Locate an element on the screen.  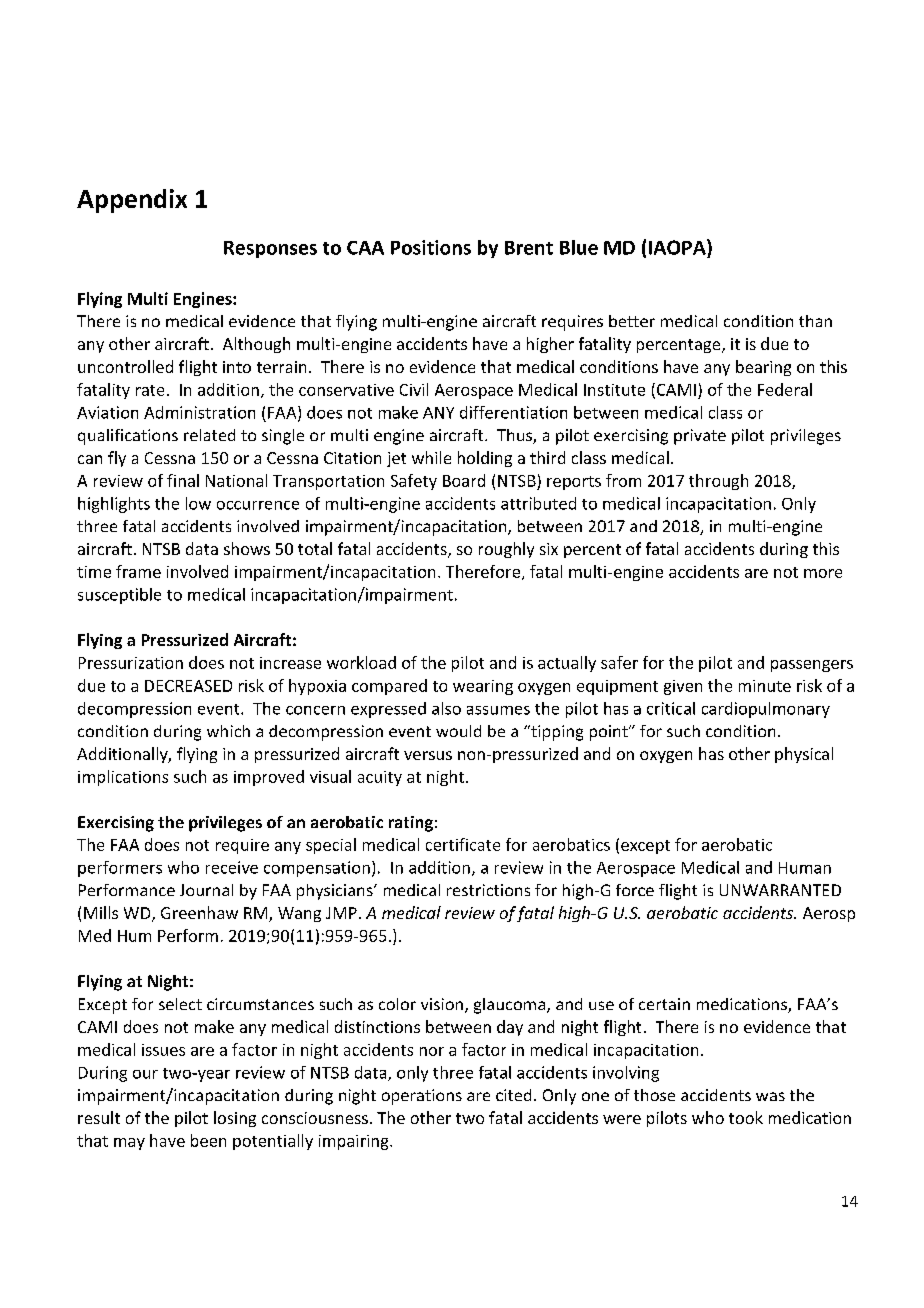
implications is located at coordinates (123, 778).
